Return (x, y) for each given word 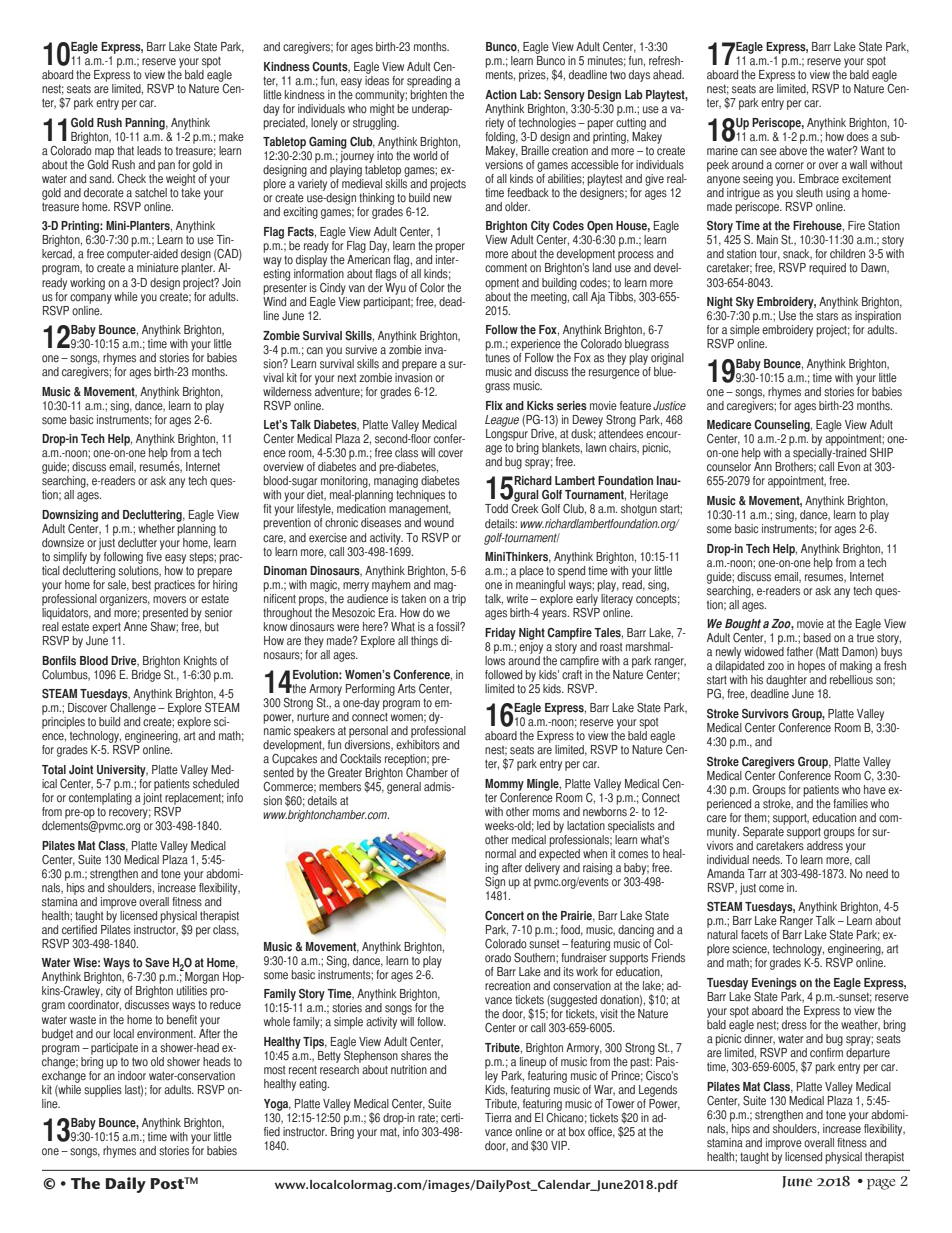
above (793, 149)
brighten (429, 94)
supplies (103, 1091)
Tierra (498, 1118)
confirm (826, 1053)
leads (149, 151)
